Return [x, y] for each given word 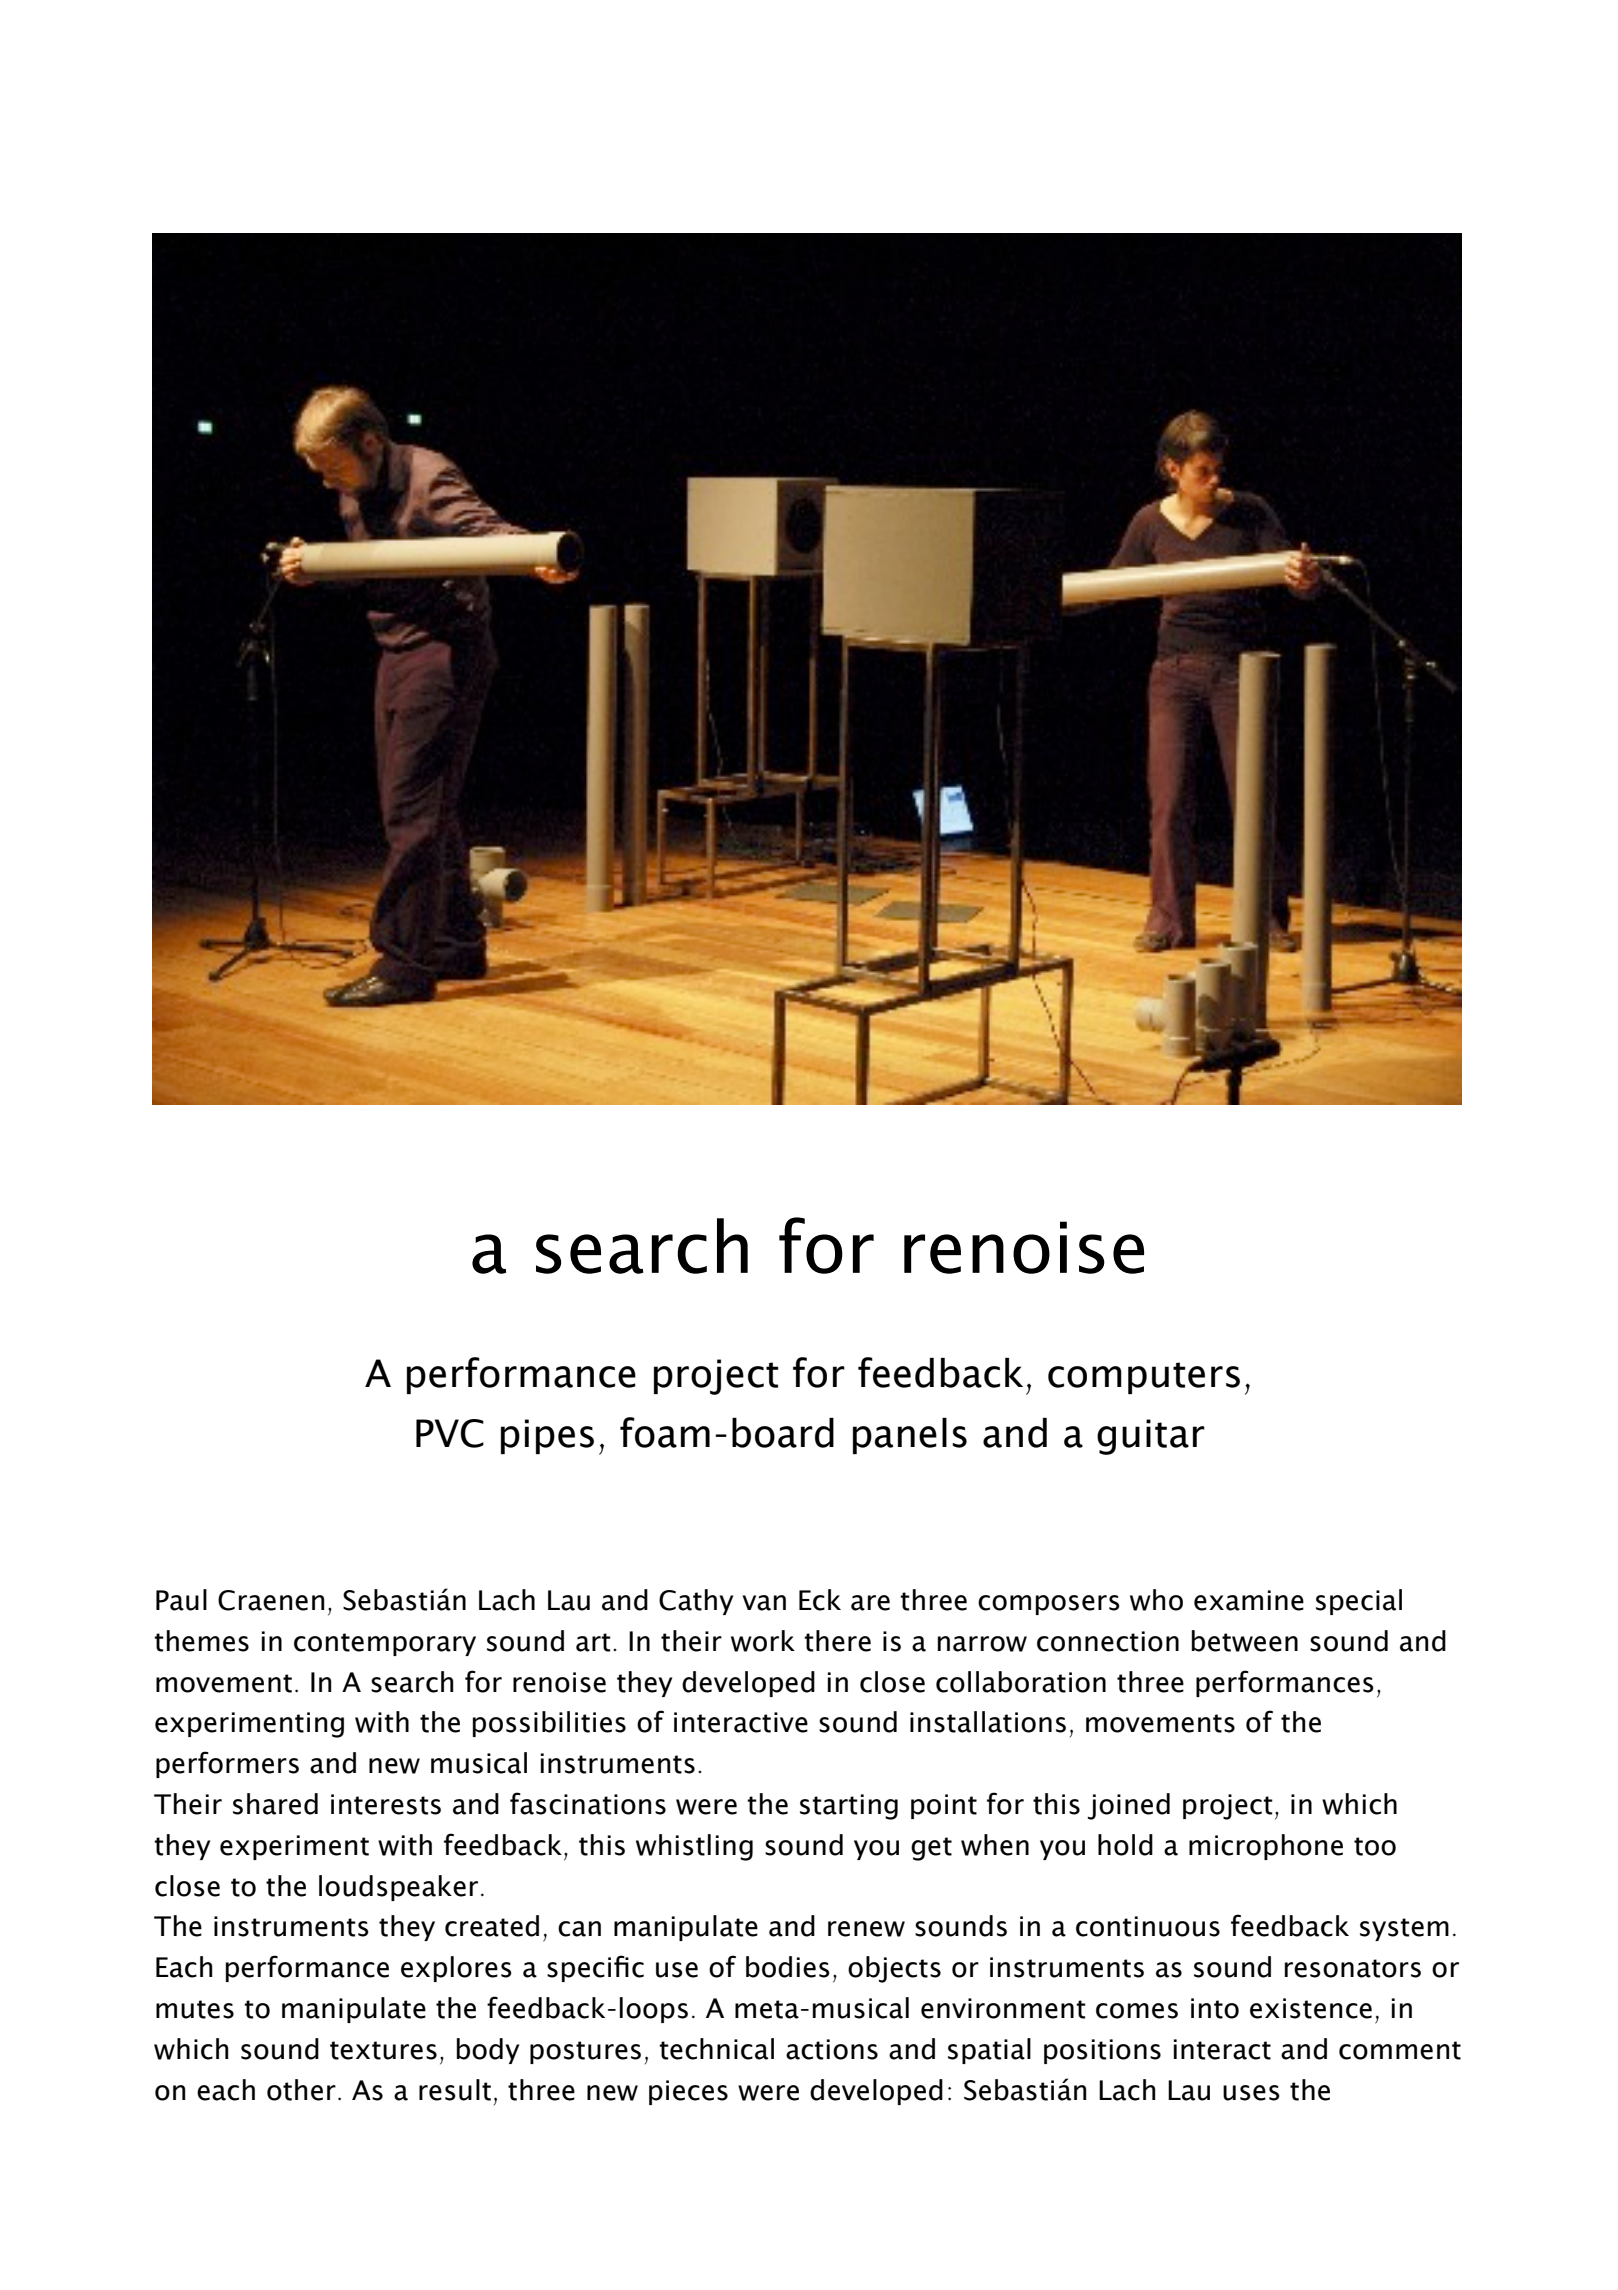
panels [910, 1436]
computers [1144, 1378]
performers [227, 1764]
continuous [1148, 1926]
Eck [820, 1600]
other [301, 2090]
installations [988, 1722]
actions [832, 2049]
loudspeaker [398, 1888]
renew [866, 1929]
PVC [450, 1433]
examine [1249, 1600]
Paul [181, 1600]
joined [1129, 1806]
